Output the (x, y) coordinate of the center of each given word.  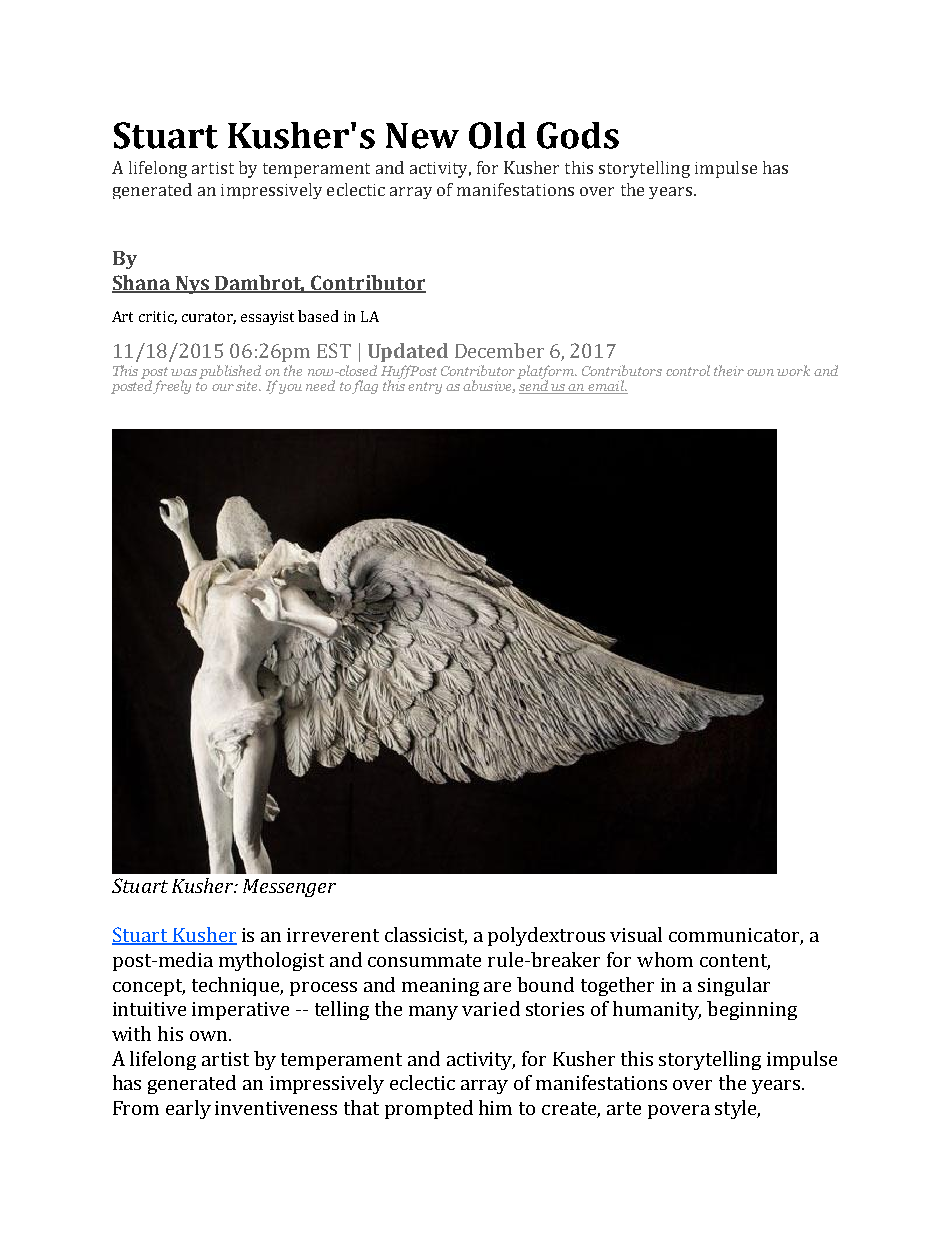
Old (497, 135)
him (495, 1107)
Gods (578, 135)
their (729, 370)
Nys (193, 285)
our (223, 387)
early (188, 1109)
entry (425, 388)
